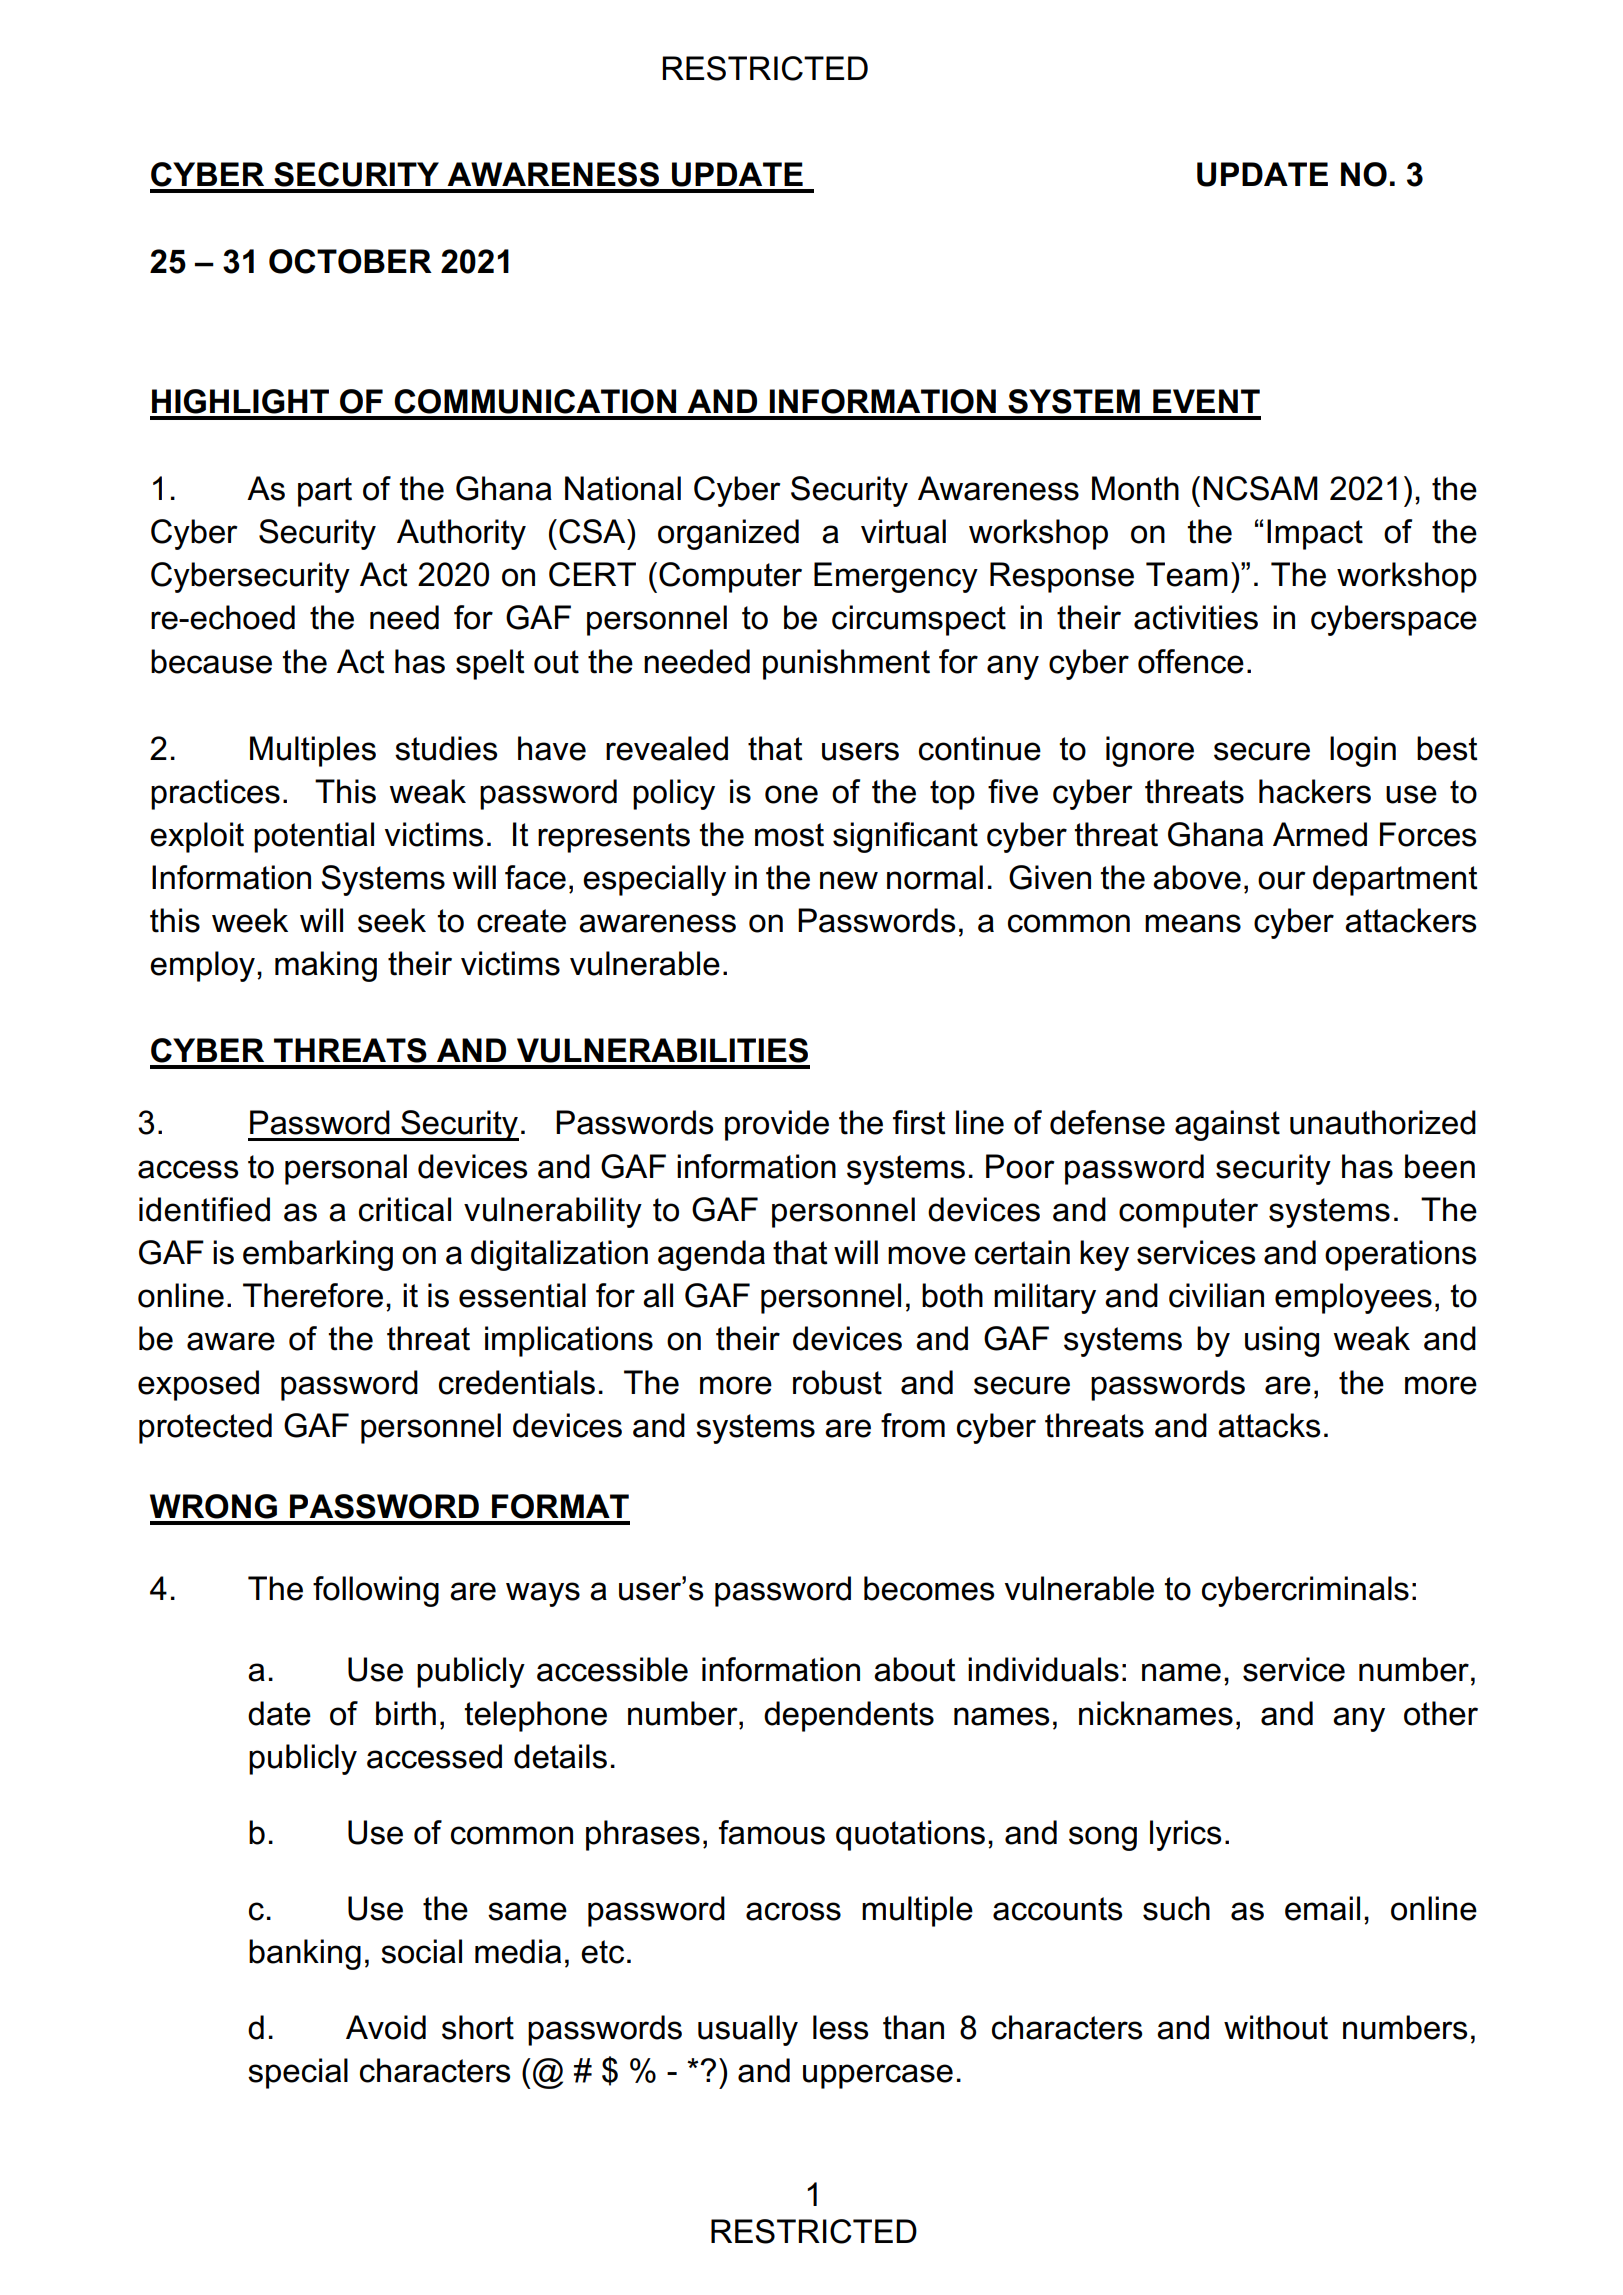 The width and height of the screenshot is (1623, 2295). What do you see at coordinates (846, 664) in the screenshot?
I see `punishment` at bounding box center [846, 664].
